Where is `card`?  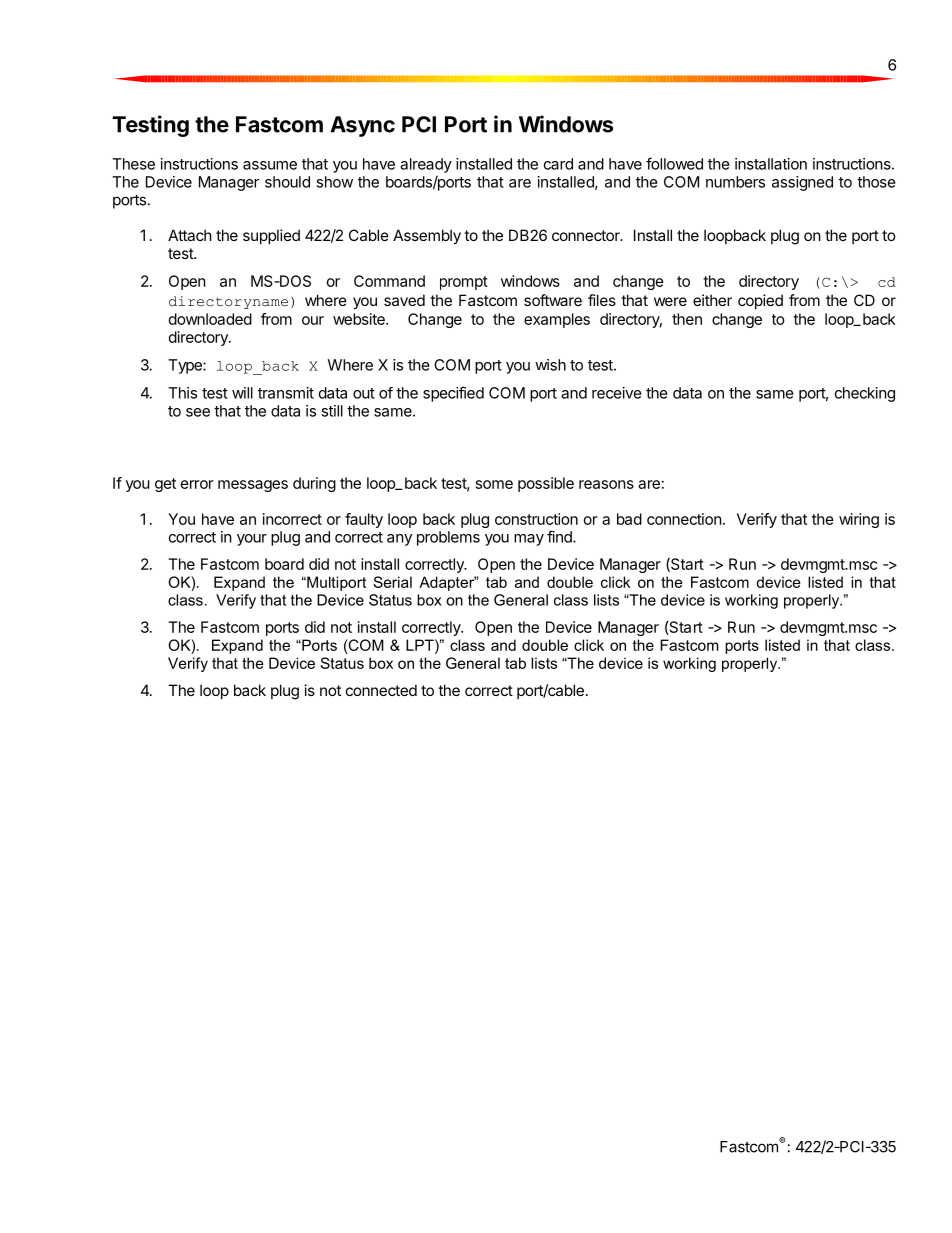
card is located at coordinates (558, 164).
